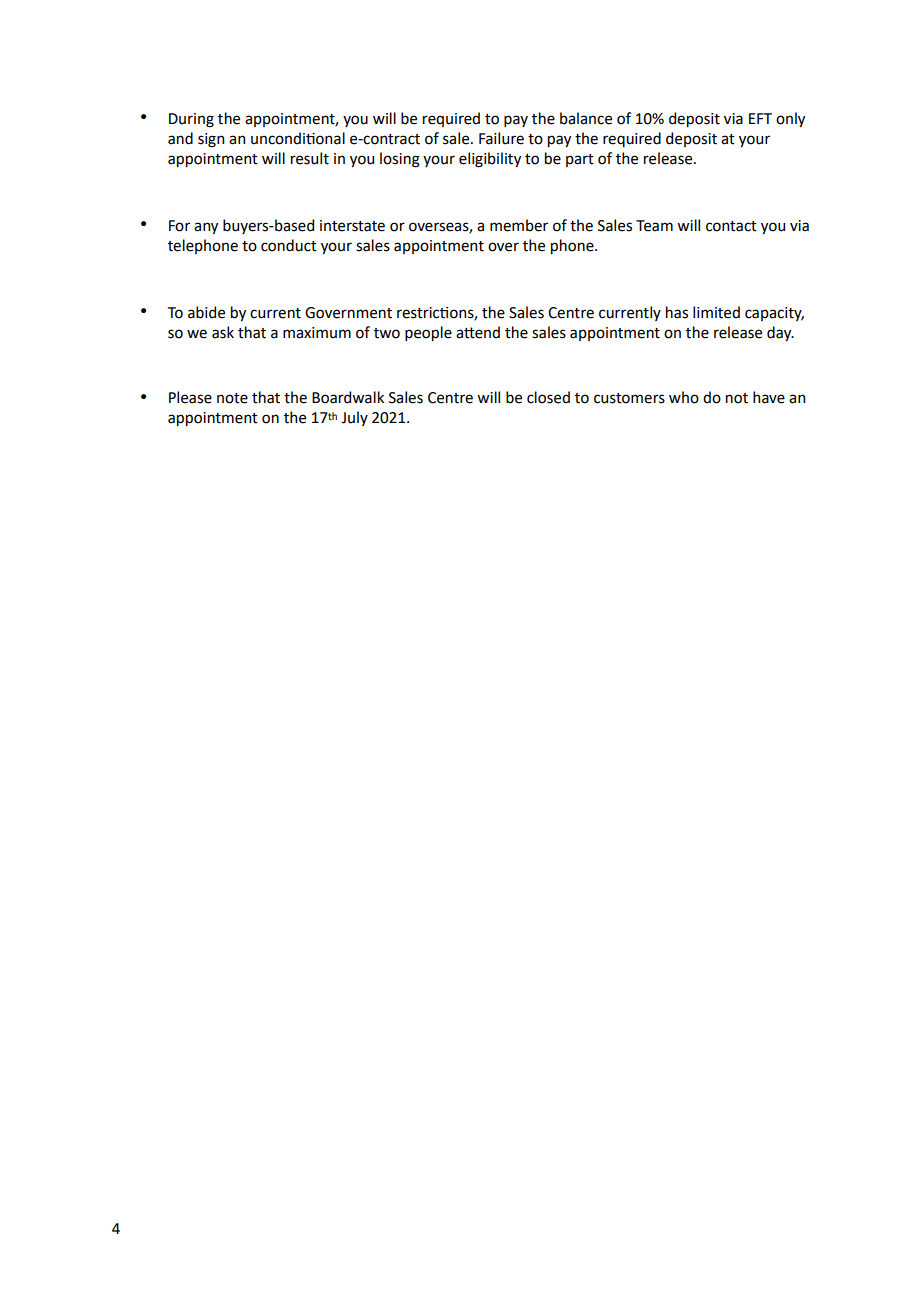 This screenshot has width=924, height=1308. What do you see at coordinates (519, 225) in the screenshot?
I see `member` at bounding box center [519, 225].
